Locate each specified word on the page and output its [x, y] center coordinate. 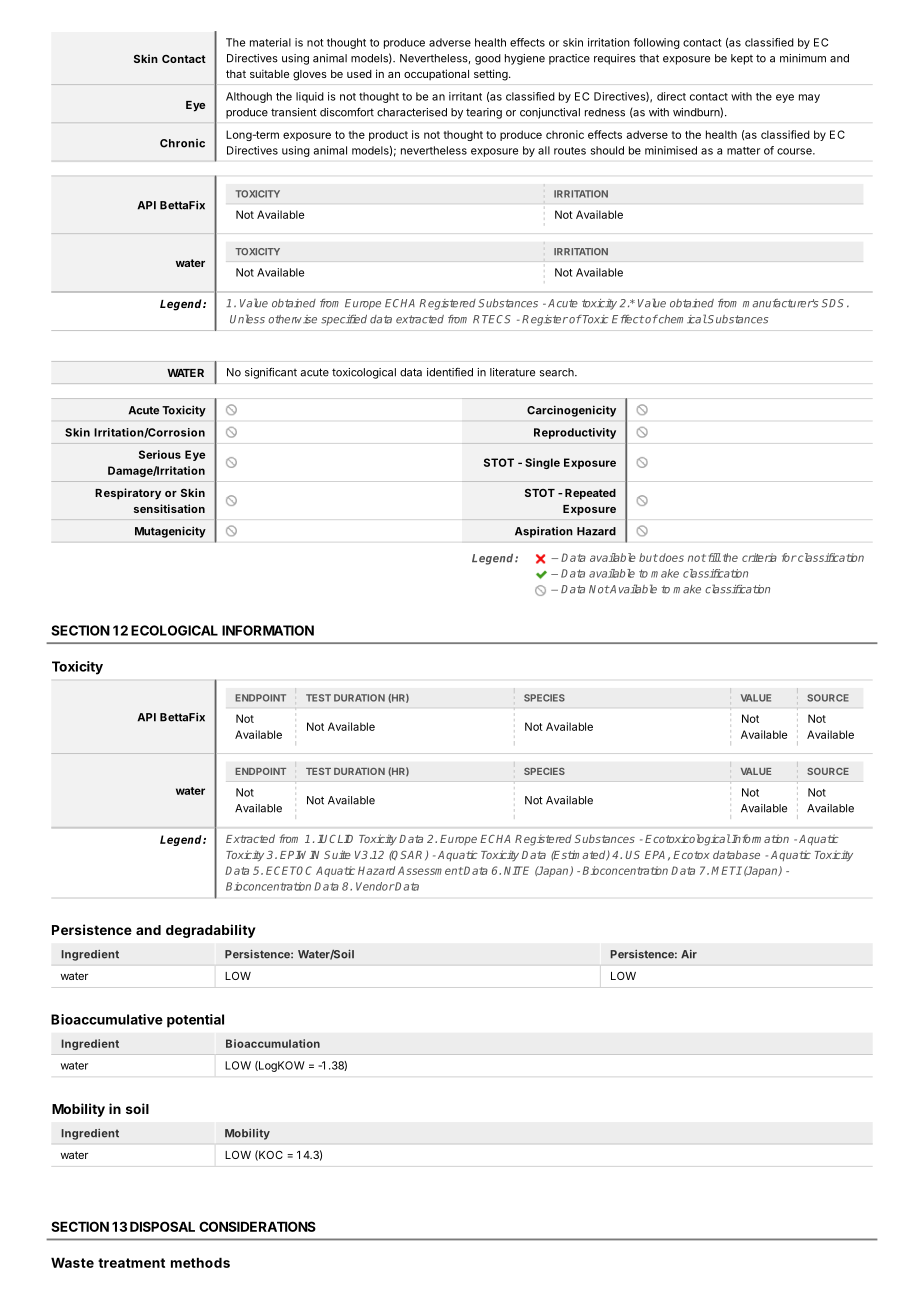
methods [200, 1262]
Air [689, 954]
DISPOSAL [162, 1226]
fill [714, 557]
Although [249, 97]
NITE [516, 870]
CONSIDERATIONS [257, 1226]
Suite [337, 854]
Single [542, 463]
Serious [160, 454]
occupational [436, 74]
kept [742, 59]
